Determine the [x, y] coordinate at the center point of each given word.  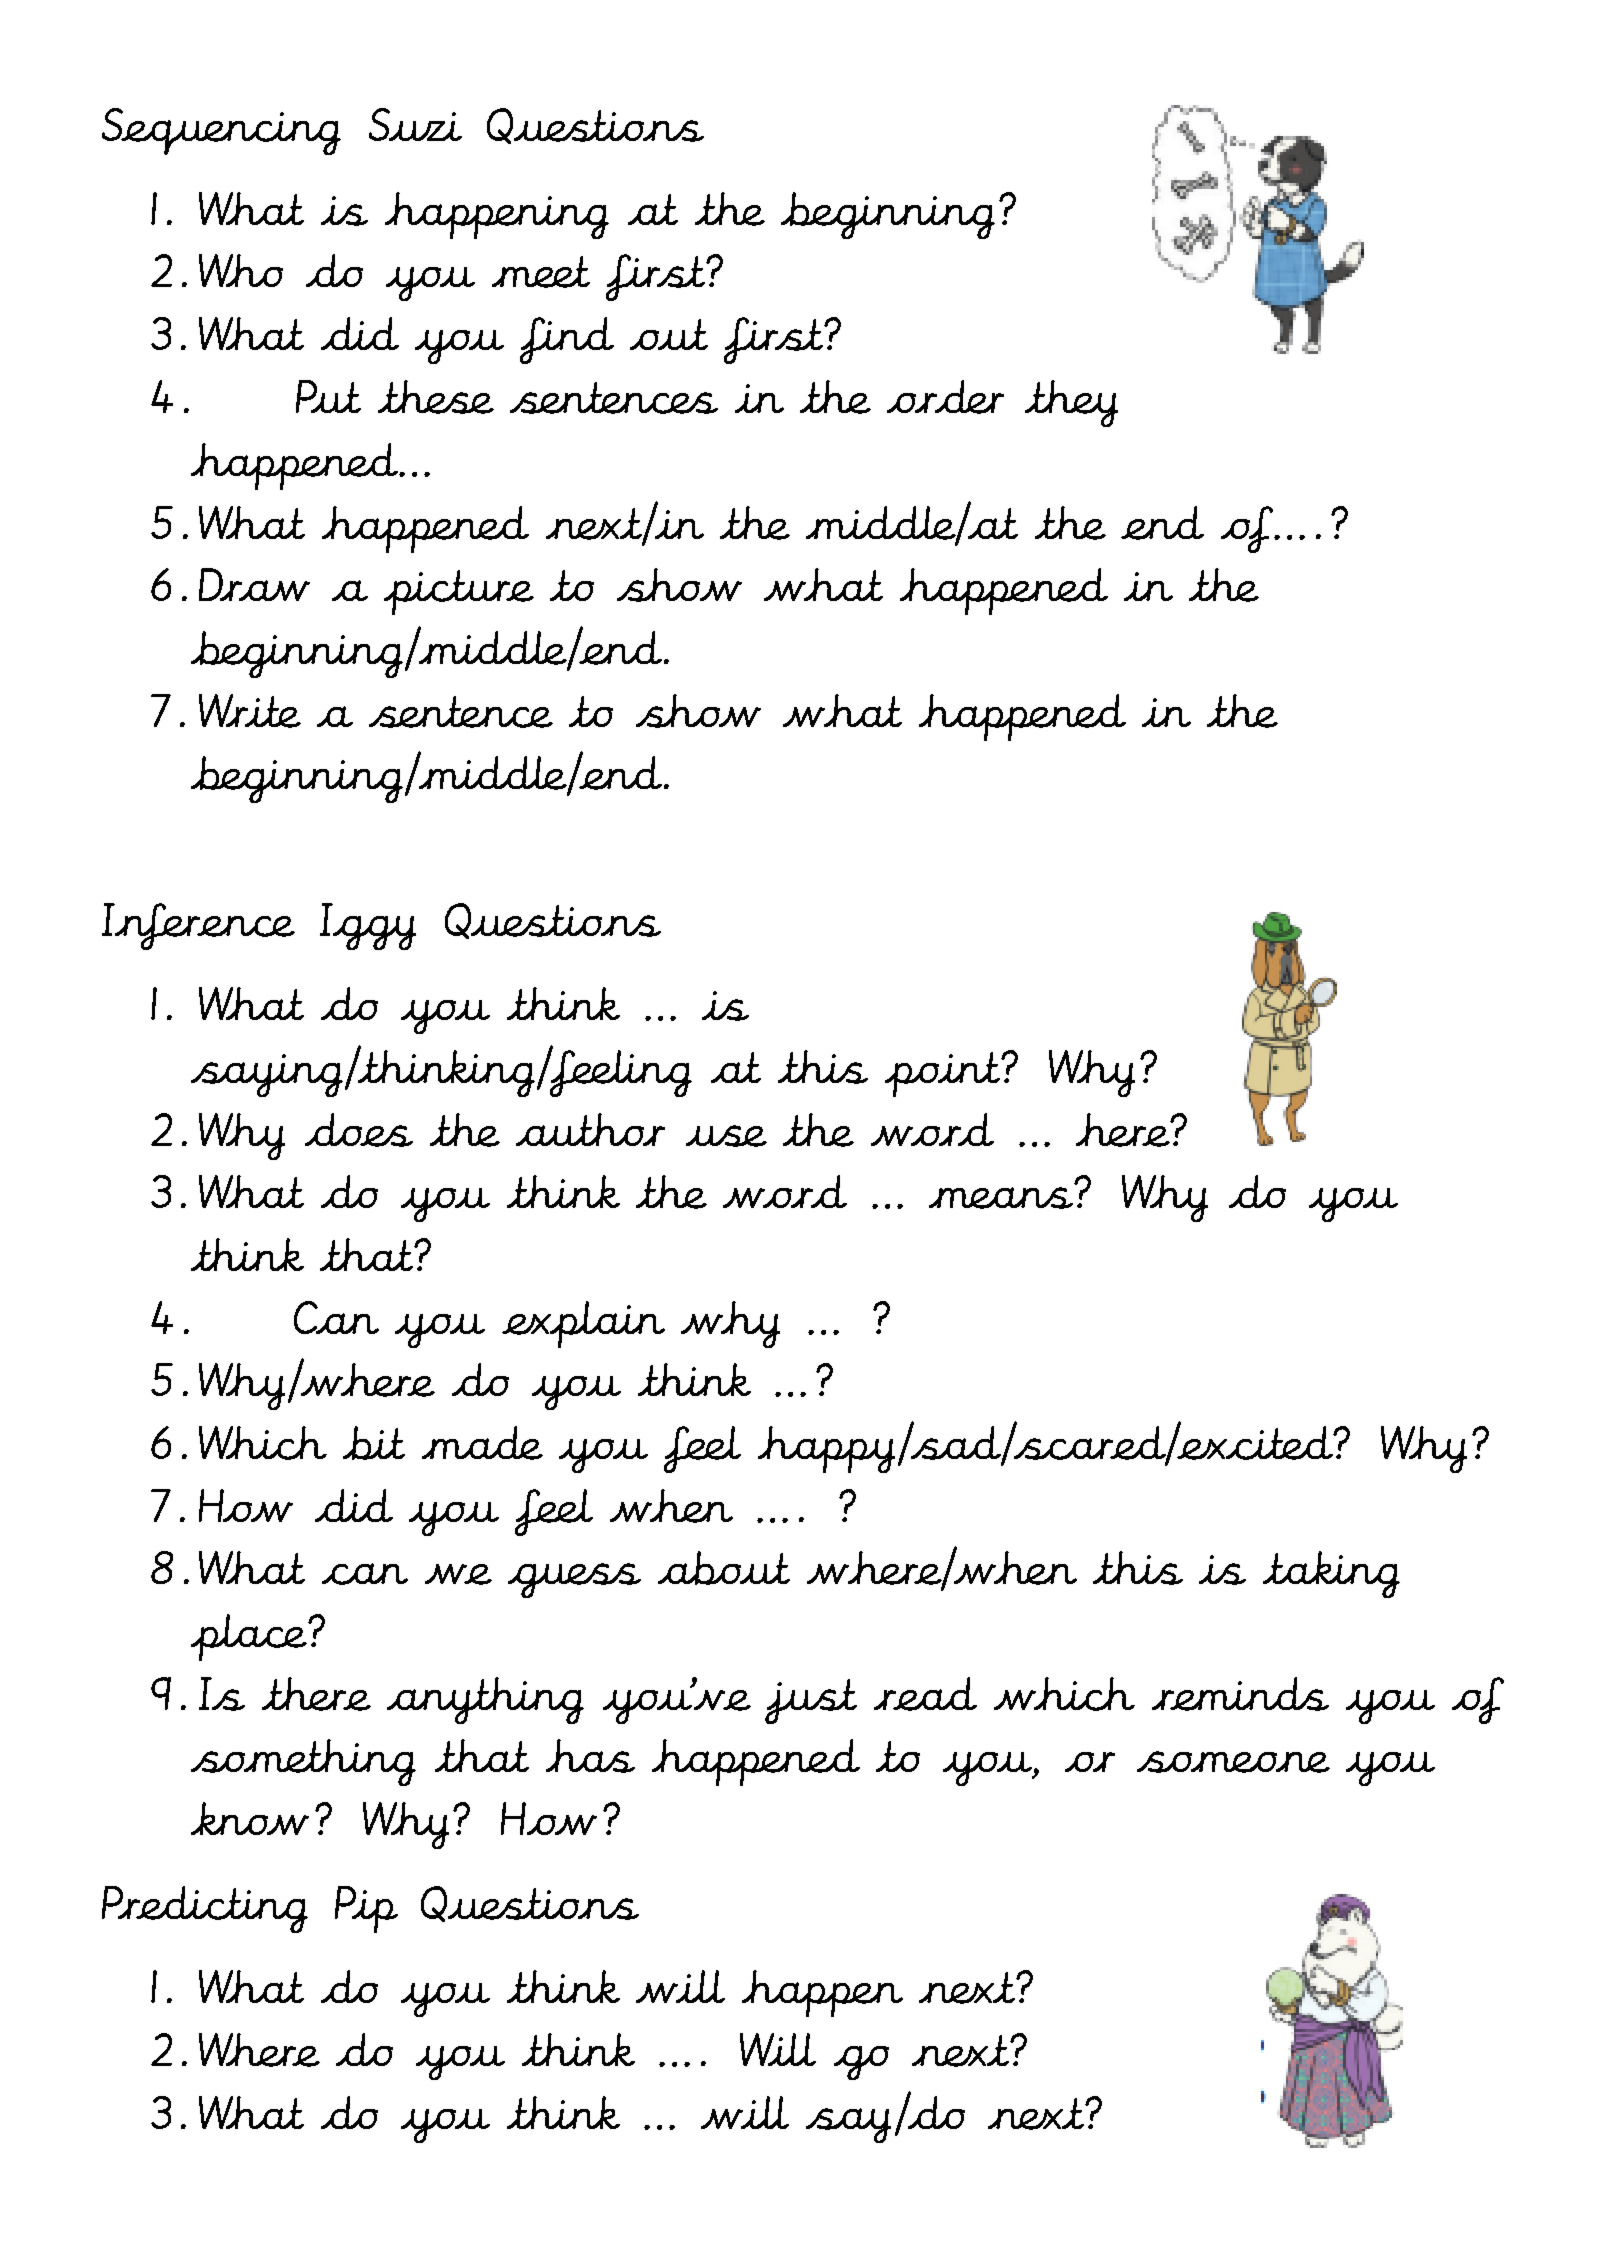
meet [541, 272]
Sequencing [221, 131]
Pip [366, 1909]
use [726, 1136]
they [1071, 403]
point [944, 1074]
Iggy [368, 926]
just [811, 1701]
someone [1233, 1762]
